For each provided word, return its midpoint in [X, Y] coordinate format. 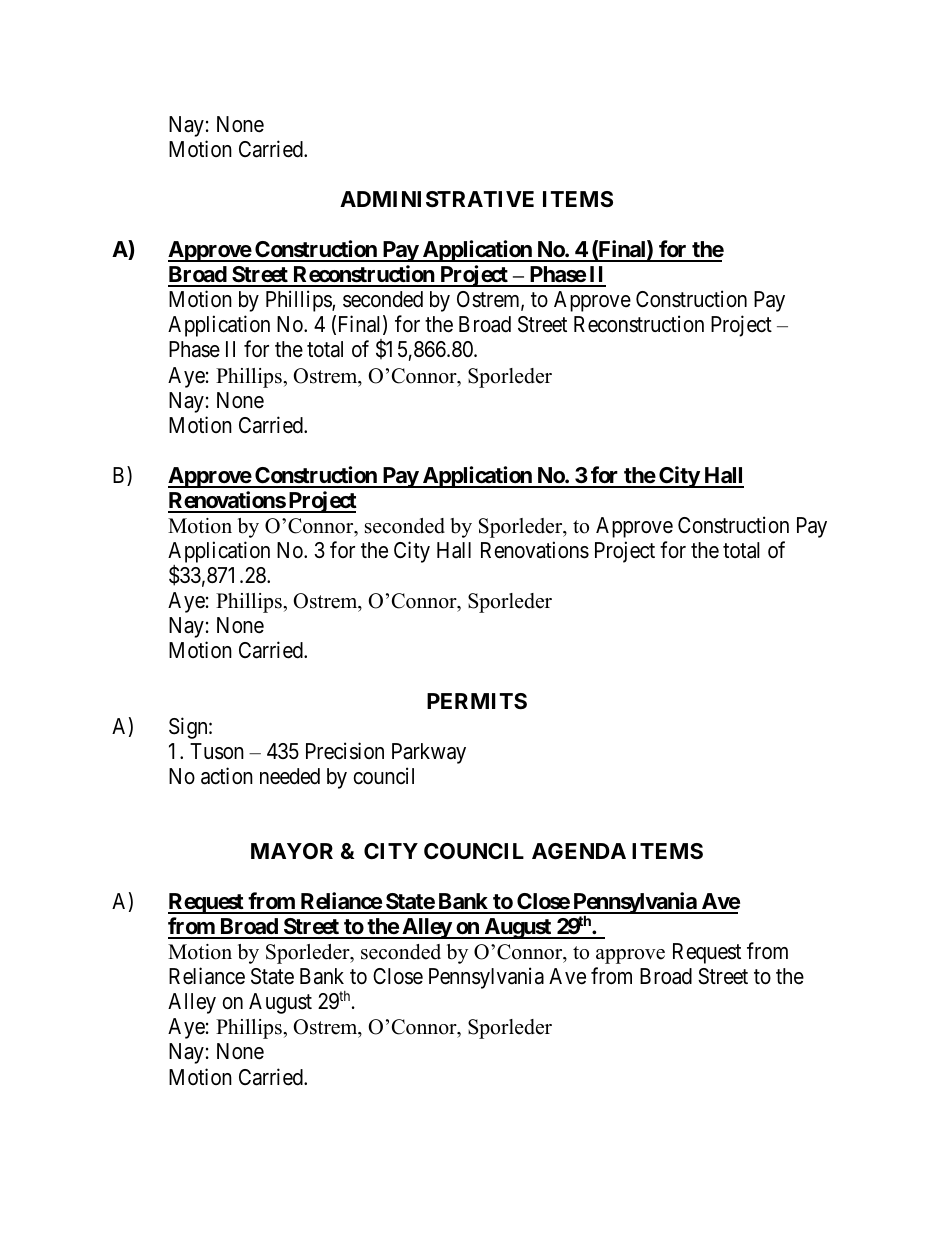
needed [290, 776]
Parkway [429, 753]
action [227, 776]
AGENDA [579, 851]
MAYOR [292, 851]
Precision [345, 751]
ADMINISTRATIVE [437, 199]
